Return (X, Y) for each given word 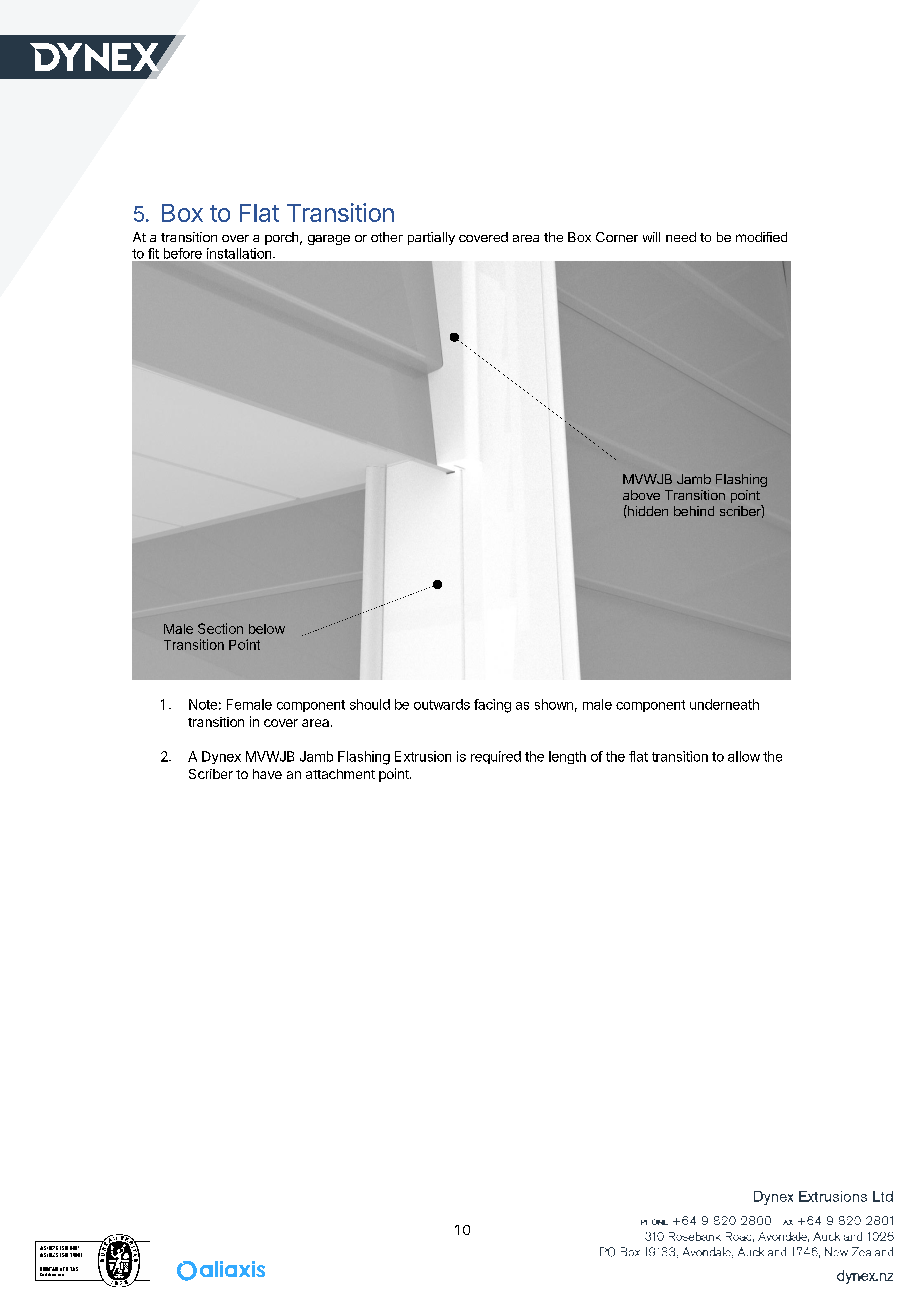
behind (694, 511)
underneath (724, 704)
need (681, 237)
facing (492, 706)
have (267, 774)
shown (554, 704)
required (496, 757)
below (267, 629)
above (641, 495)
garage (329, 240)
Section (220, 628)
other (387, 237)
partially (431, 238)
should (370, 704)
